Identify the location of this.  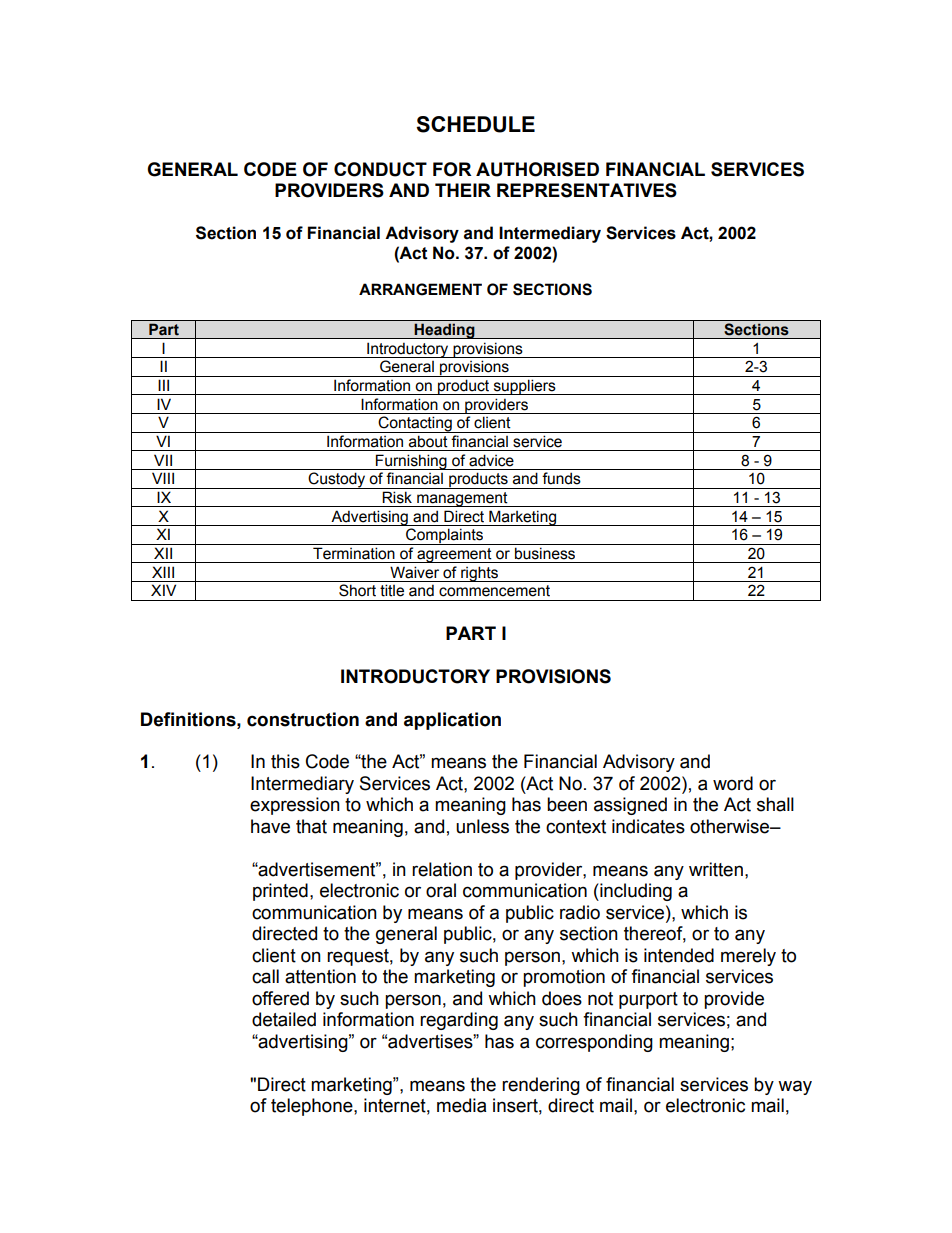
(285, 761).
